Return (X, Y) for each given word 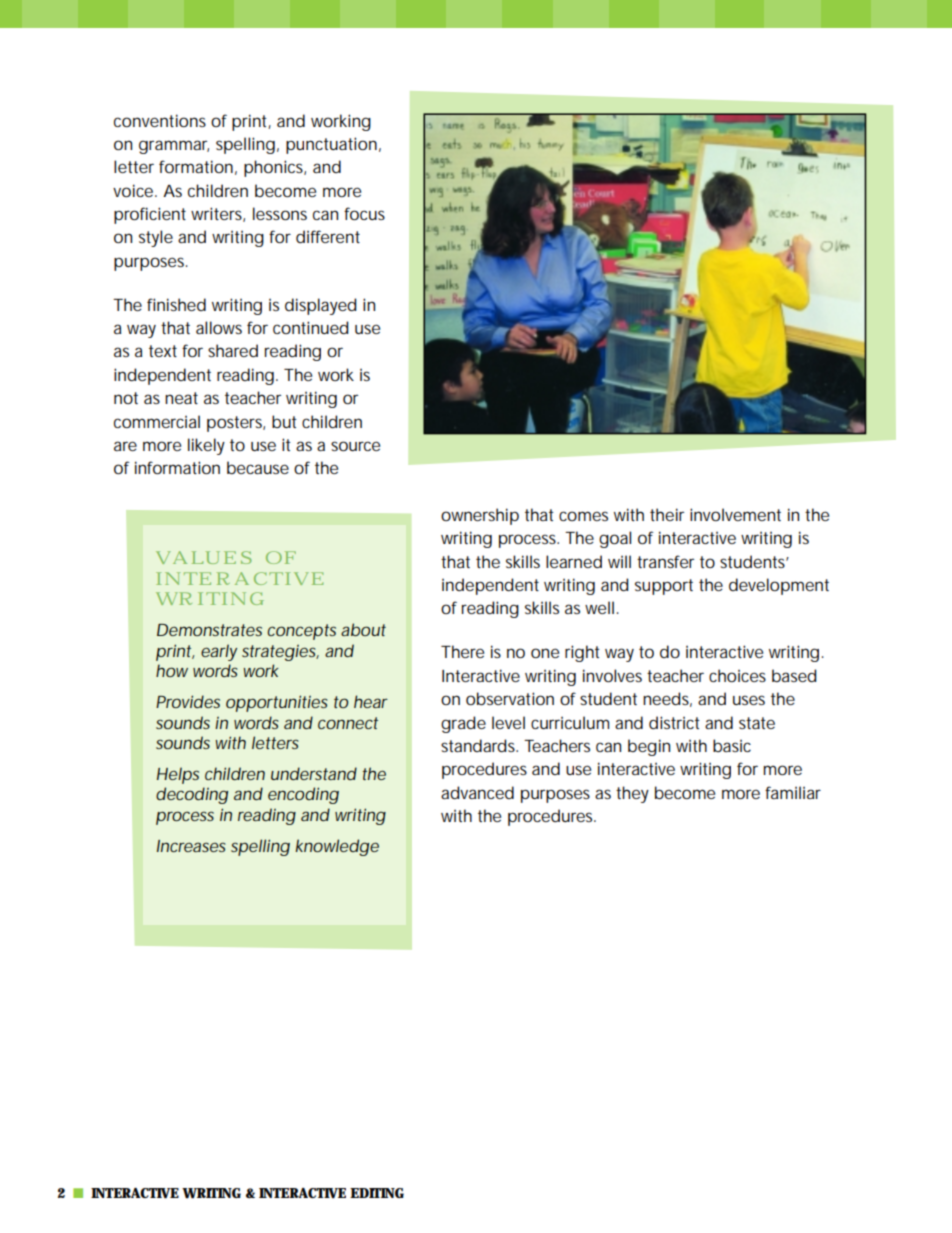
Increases (191, 846)
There (462, 651)
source (355, 446)
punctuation (331, 145)
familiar (793, 792)
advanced (477, 792)
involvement (735, 514)
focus (364, 213)
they (632, 794)
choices (737, 675)
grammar (174, 147)
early (219, 652)
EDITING (377, 1193)
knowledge (337, 847)
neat (181, 398)
